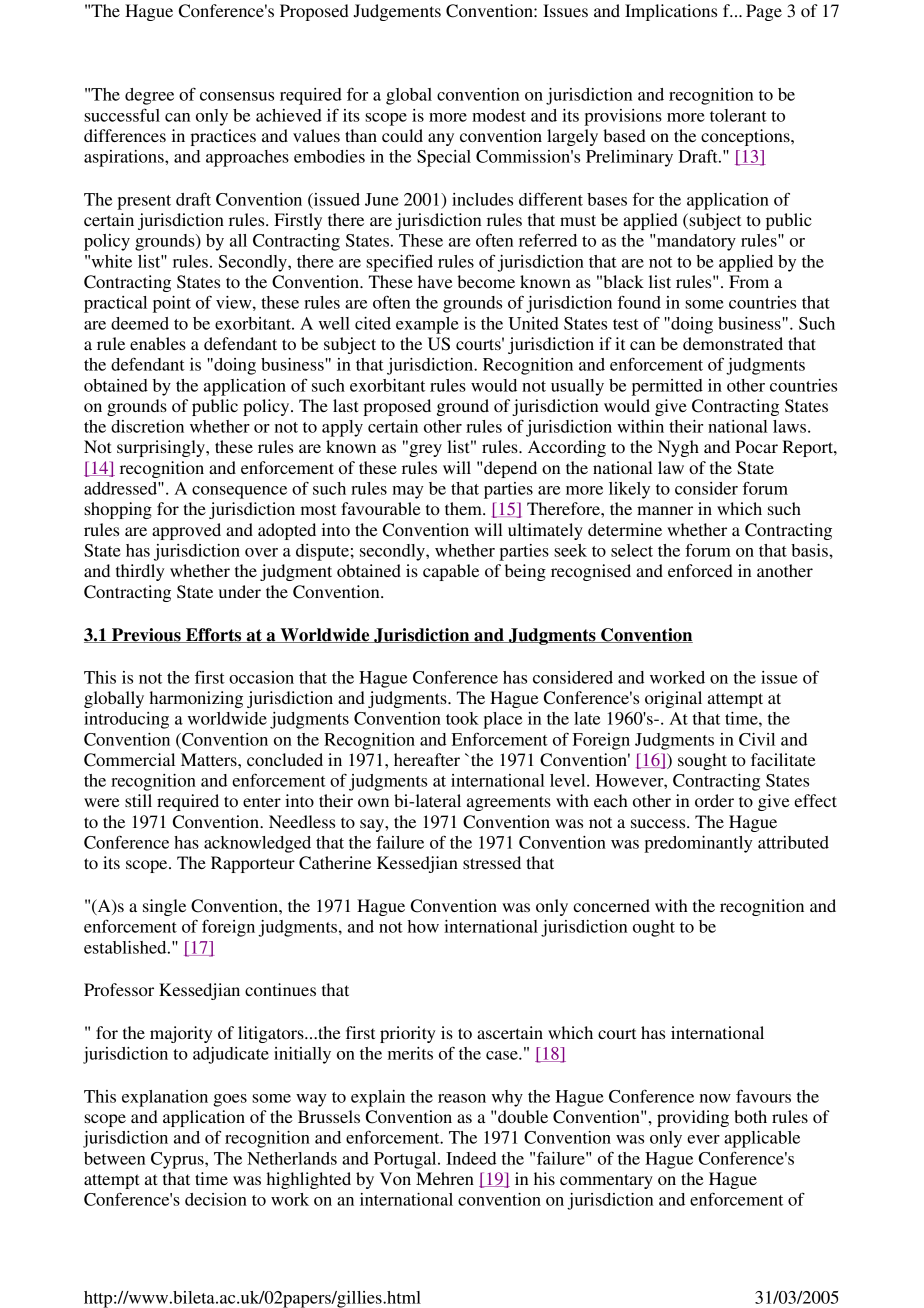 Image resolution: width=924 pixels, height=1308 pixels. Describe the element at coordinates (178, 1160) in the image. I see `Cyprus` at that location.
